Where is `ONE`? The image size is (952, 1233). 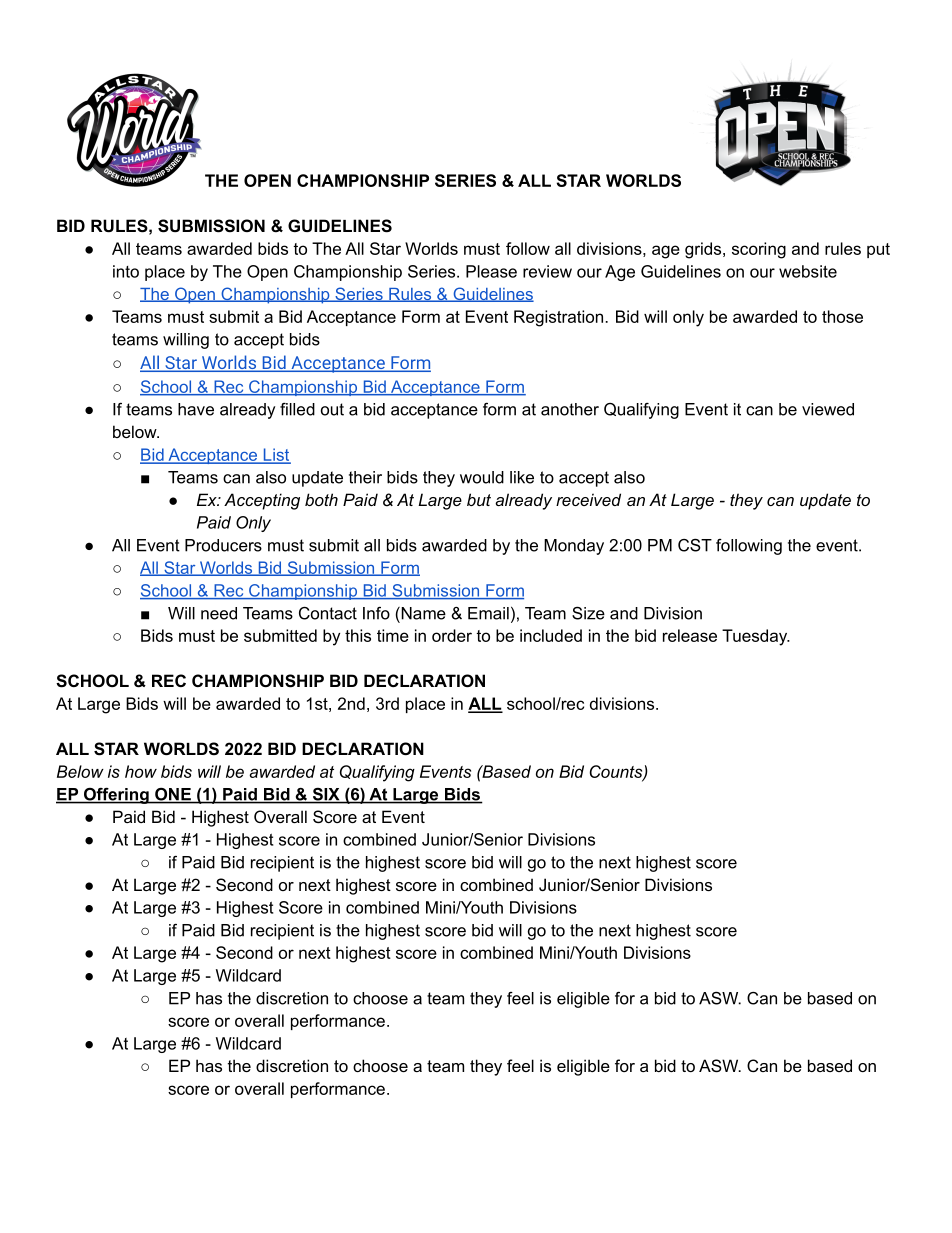 ONE is located at coordinates (173, 795).
